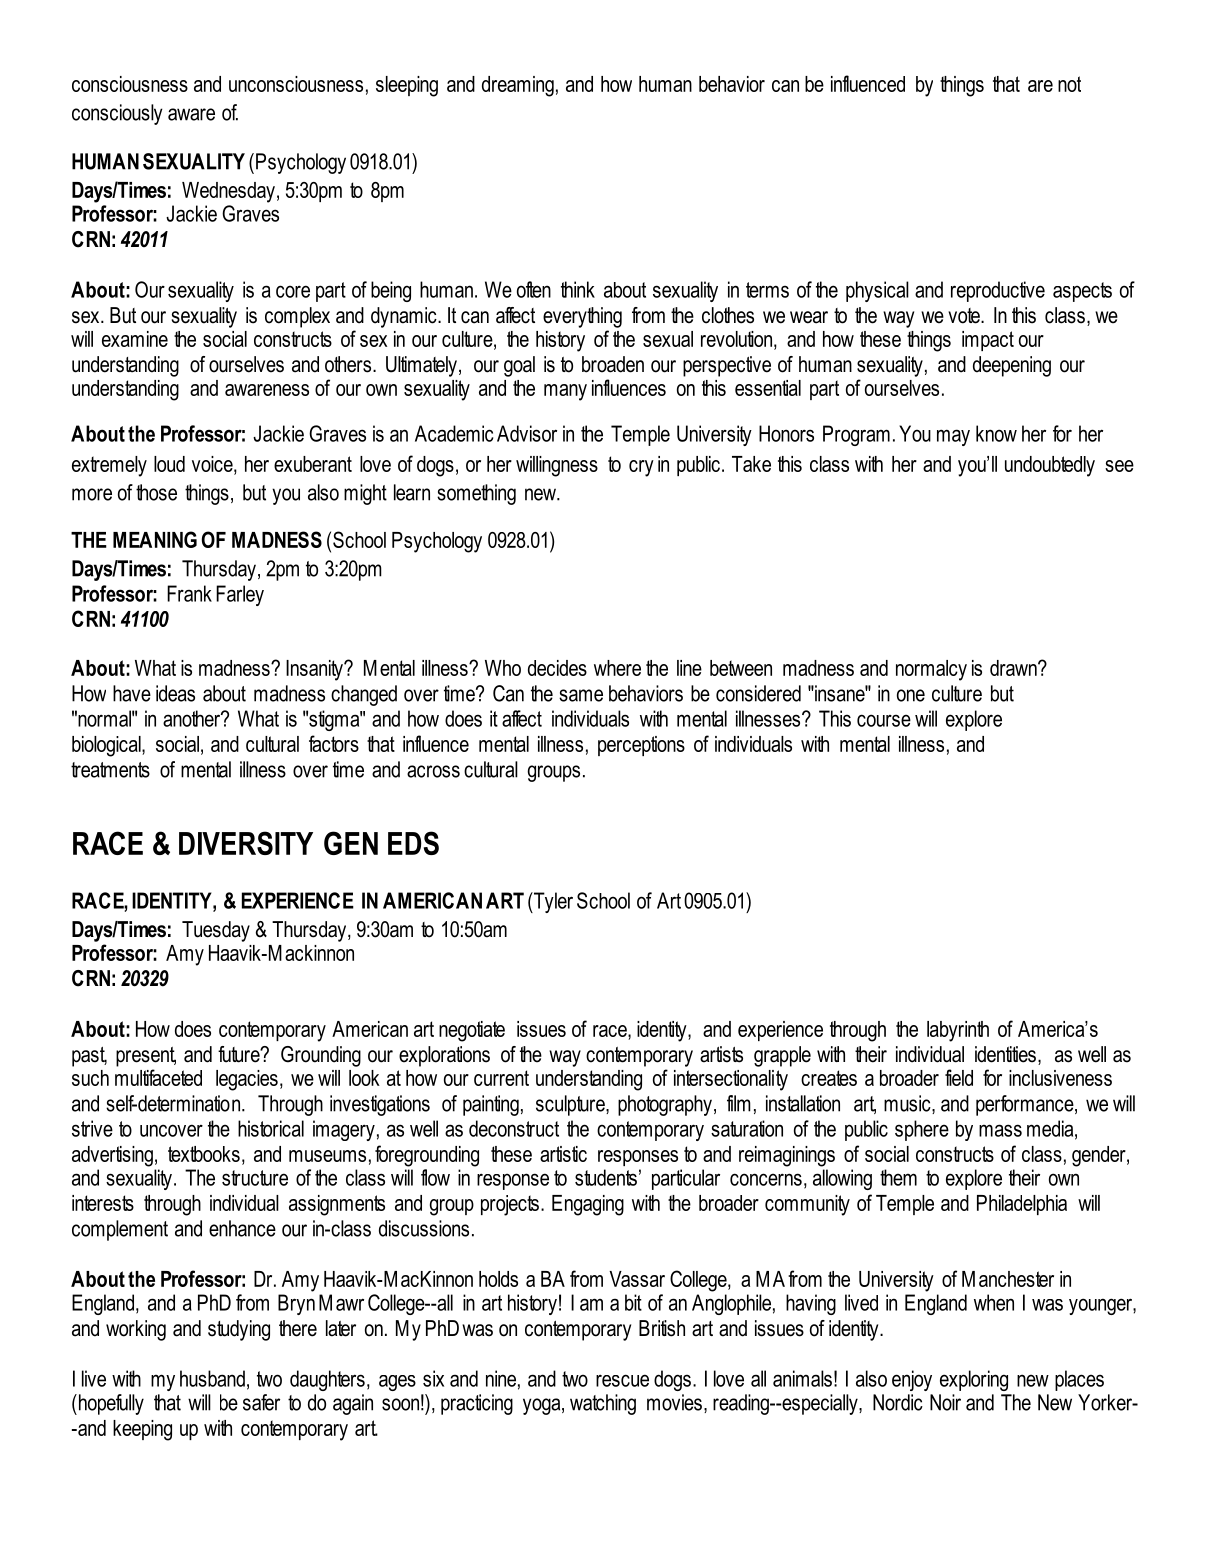 The image size is (1211, 1567). What do you see at coordinates (155, 539) in the document?
I see `MEANING` at bounding box center [155, 539].
